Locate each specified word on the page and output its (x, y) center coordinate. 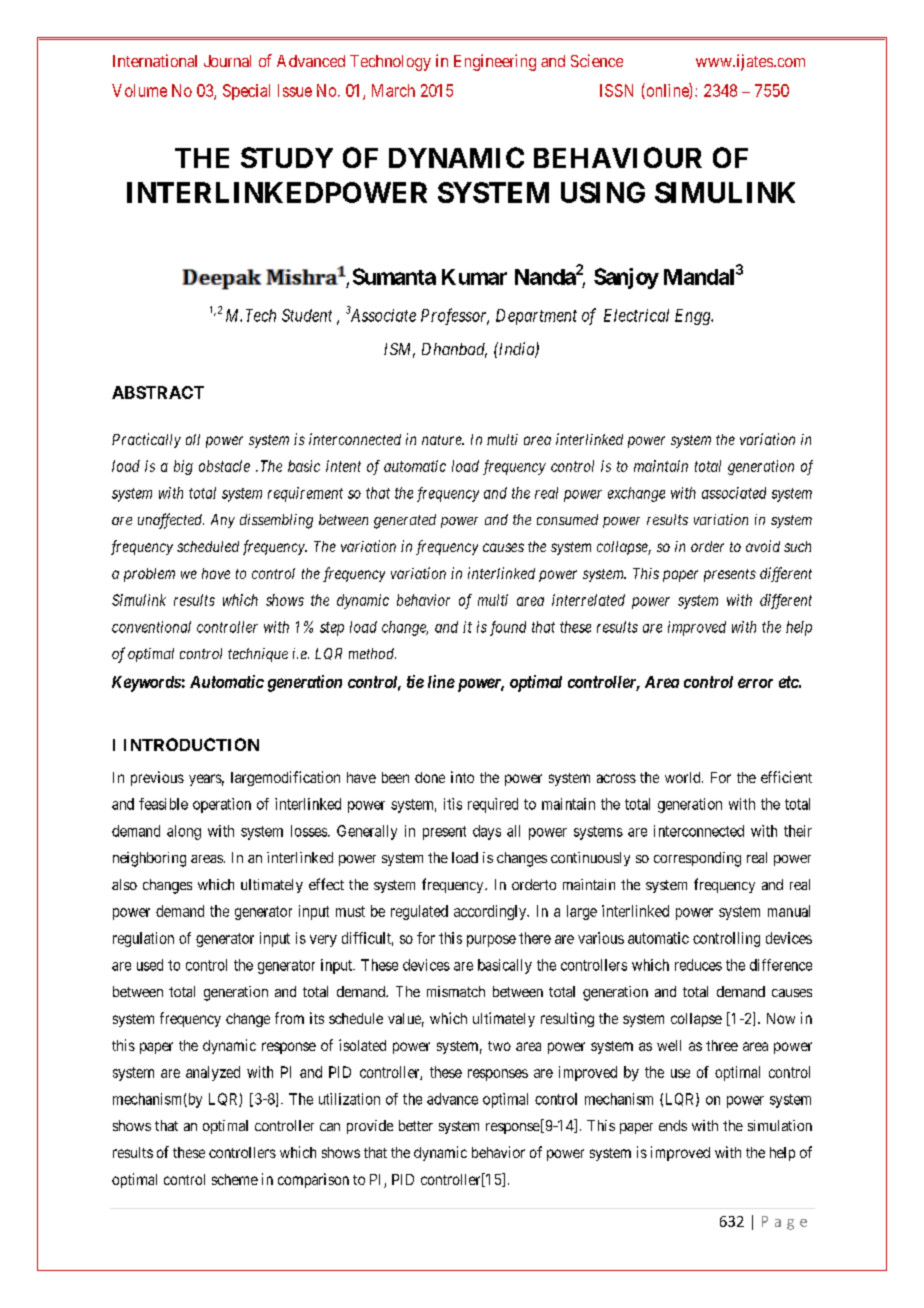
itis (453, 804)
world (684, 777)
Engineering (495, 62)
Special (246, 92)
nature (443, 440)
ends (673, 1125)
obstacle (224, 466)
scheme (235, 1179)
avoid (763, 546)
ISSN (616, 90)
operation (222, 805)
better (416, 1125)
